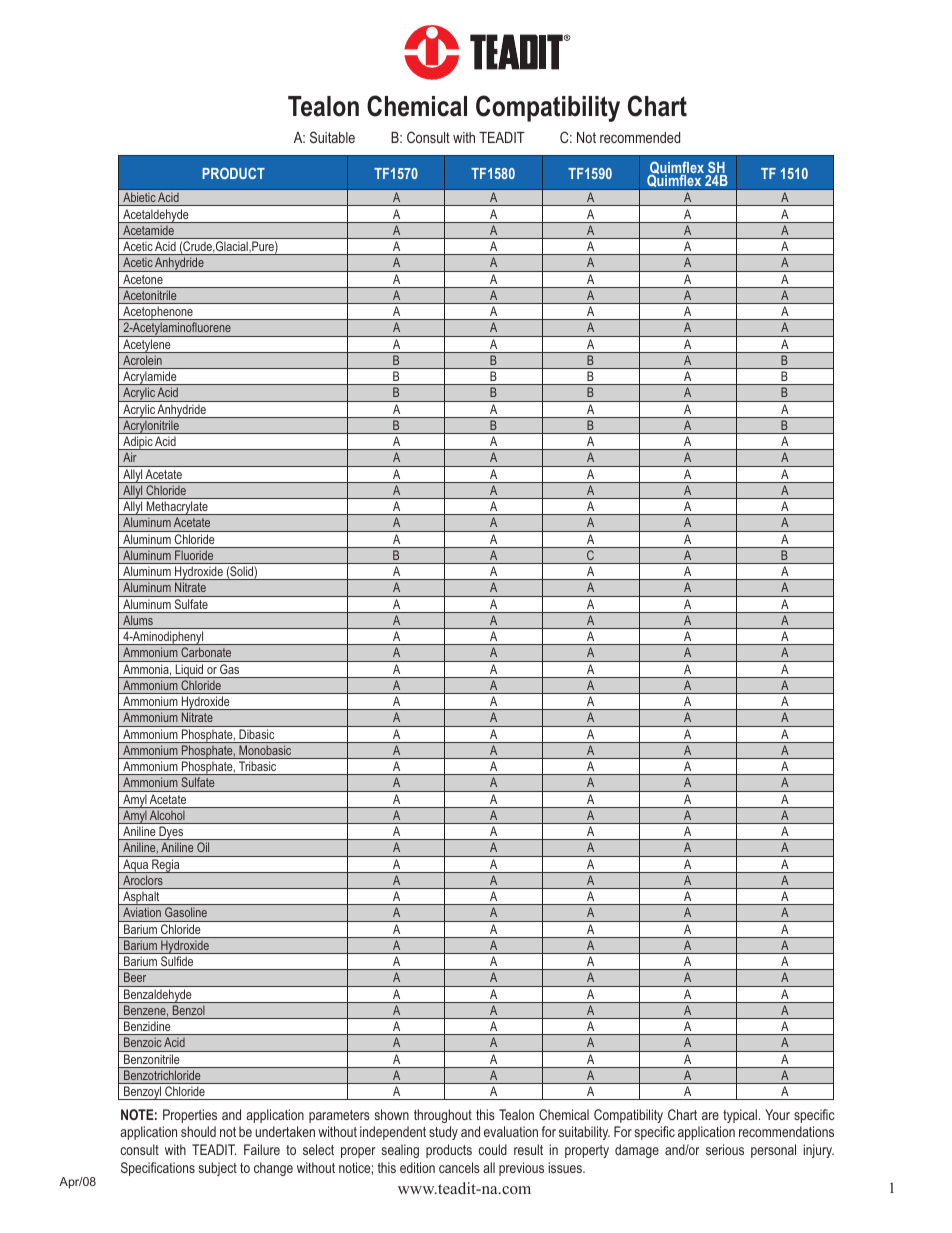 Image resolution: width=952 pixels, height=1233 pixels. I want to click on could, so click(492, 1149).
